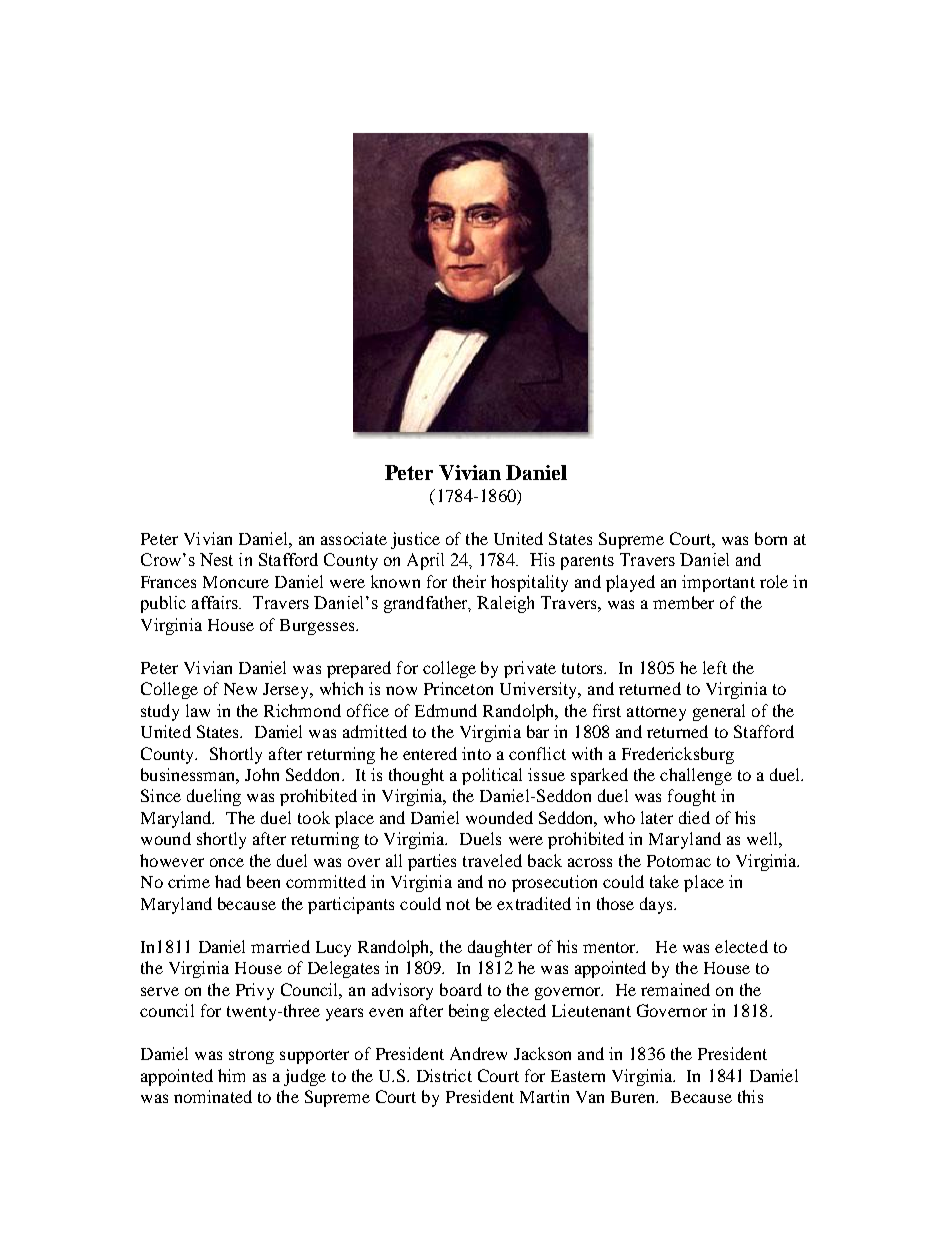 The width and height of the screenshot is (952, 1233). Describe the element at coordinates (425, 561) in the screenshot. I see `April` at that location.
